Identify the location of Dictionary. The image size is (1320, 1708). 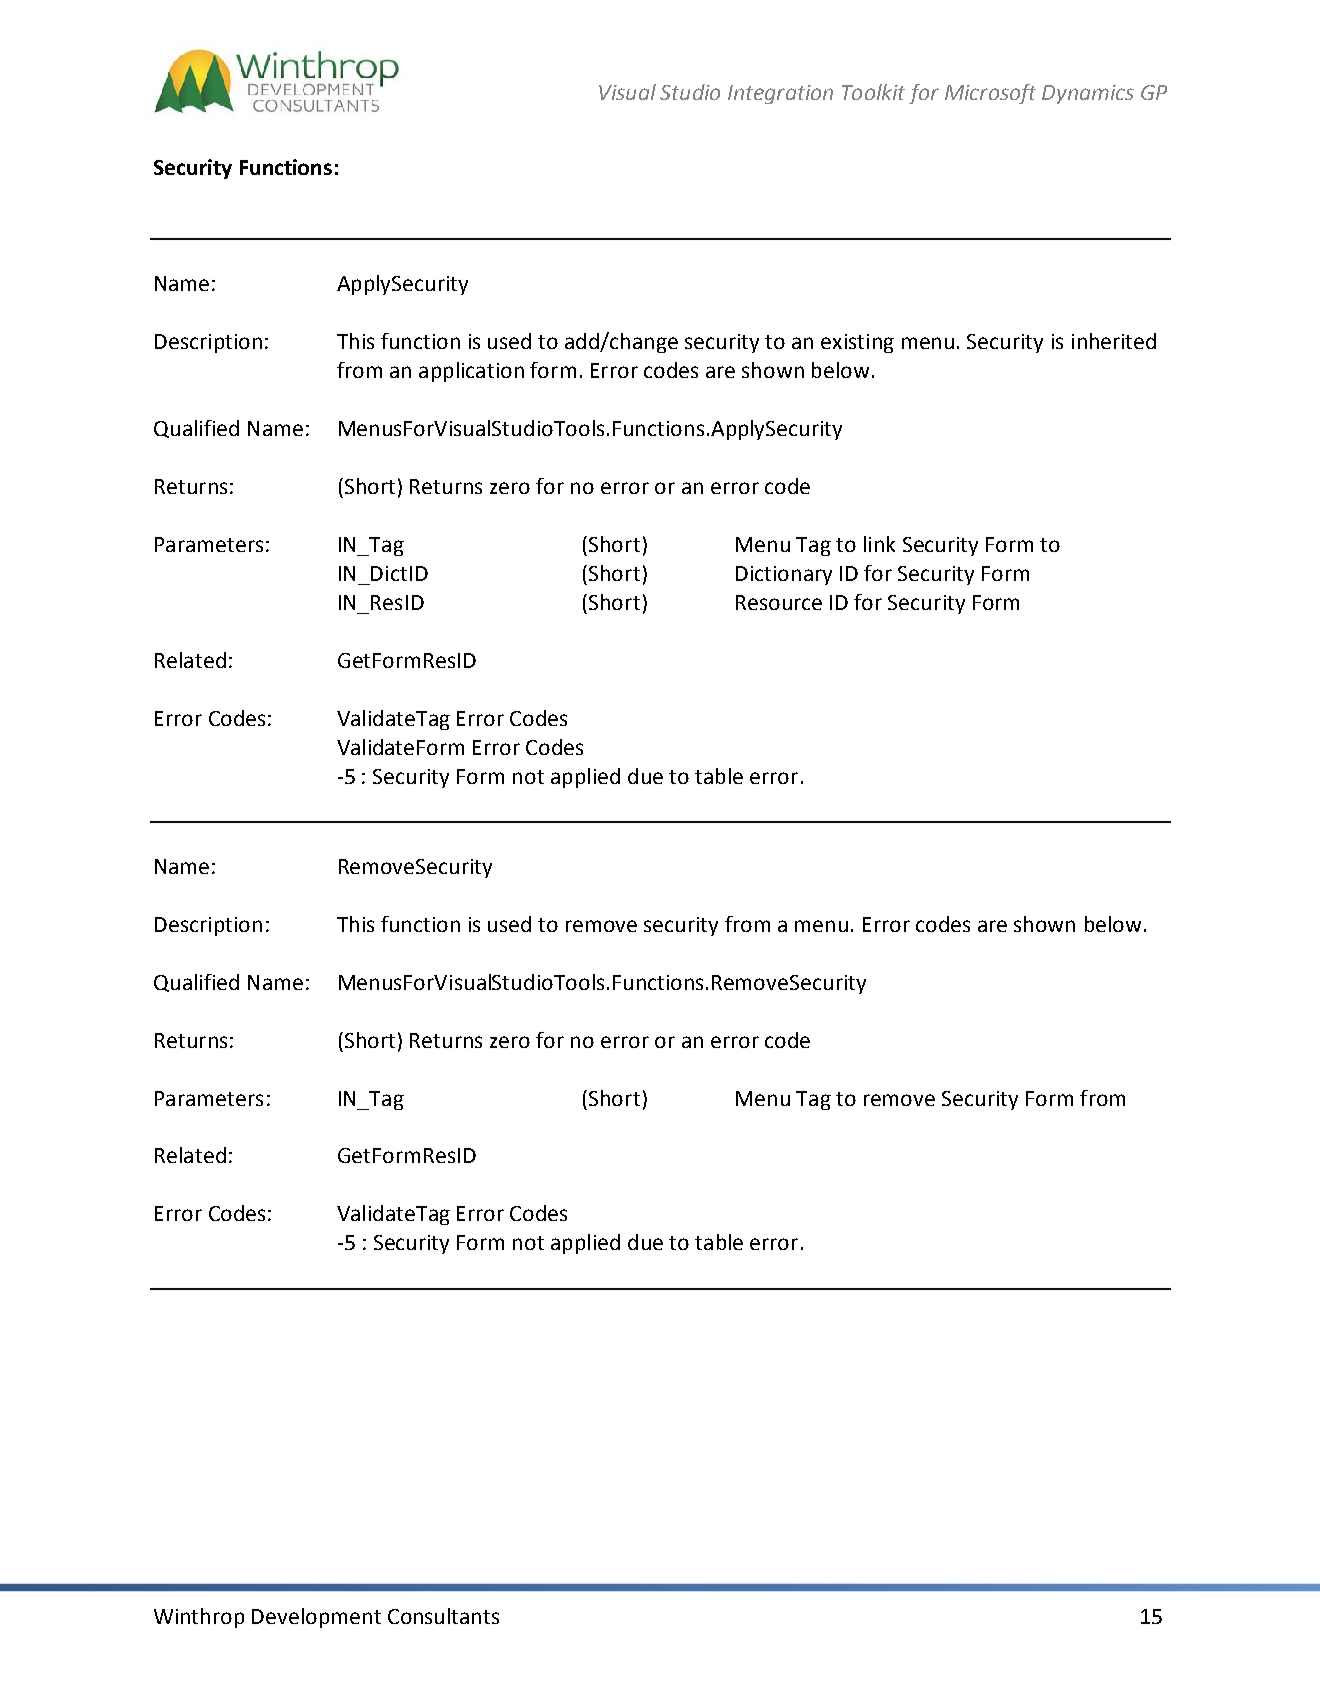
(784, 575).
